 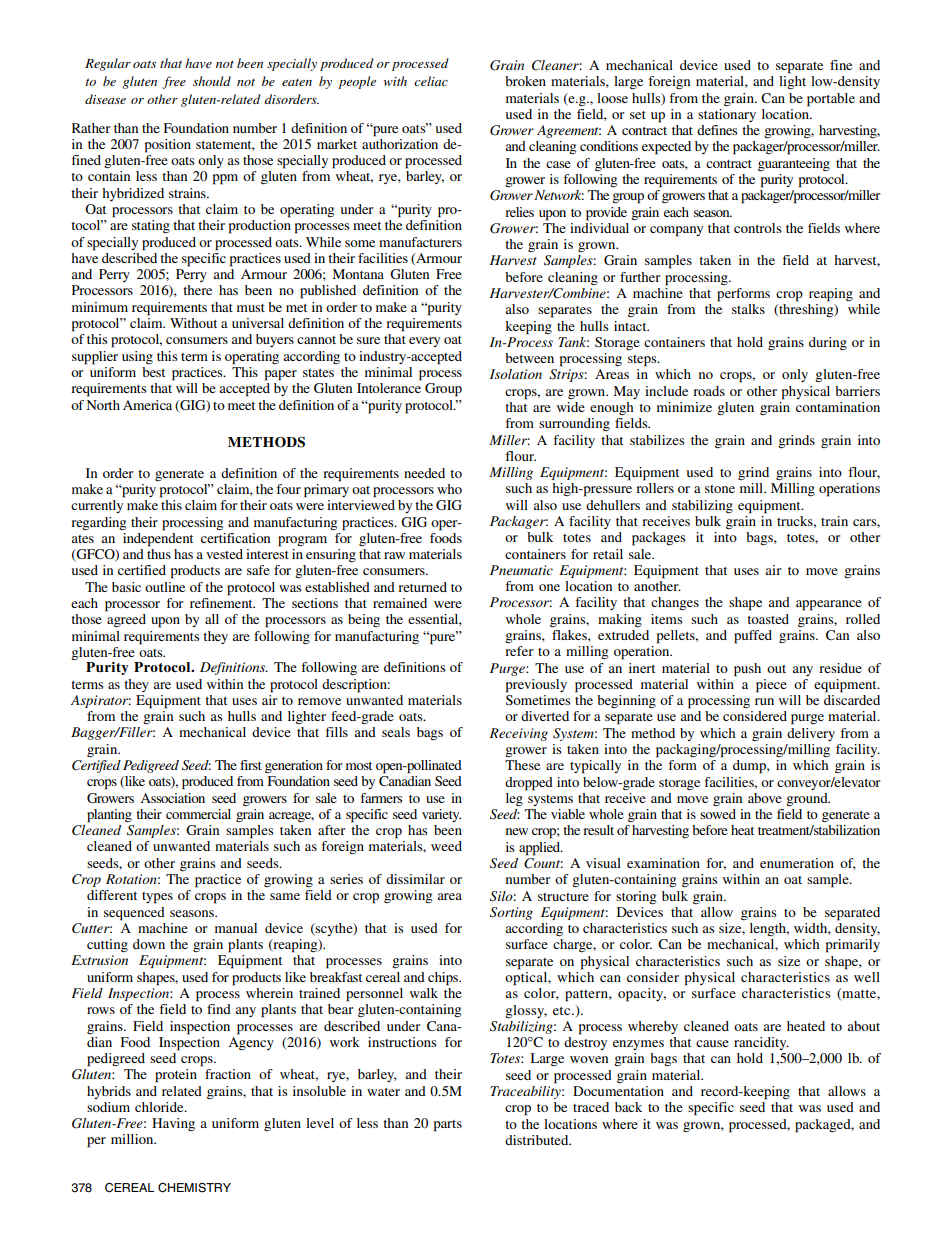 What do you see at coordinates (212, 81) in the page?
I see `should` at bounding box center [212, 81].
